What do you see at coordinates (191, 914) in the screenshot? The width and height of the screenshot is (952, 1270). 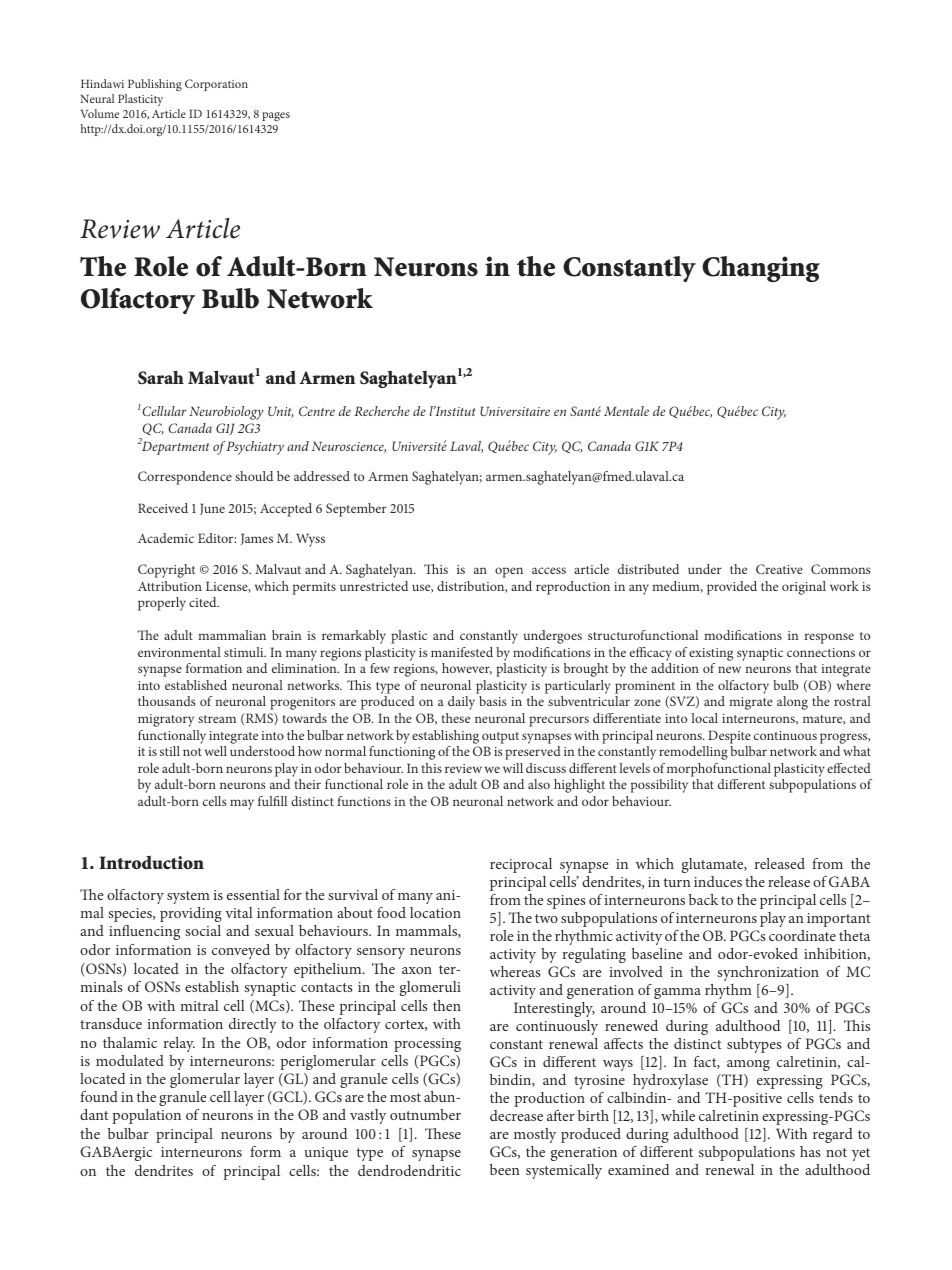 I see `providing` at bounding box center [191, 914].
